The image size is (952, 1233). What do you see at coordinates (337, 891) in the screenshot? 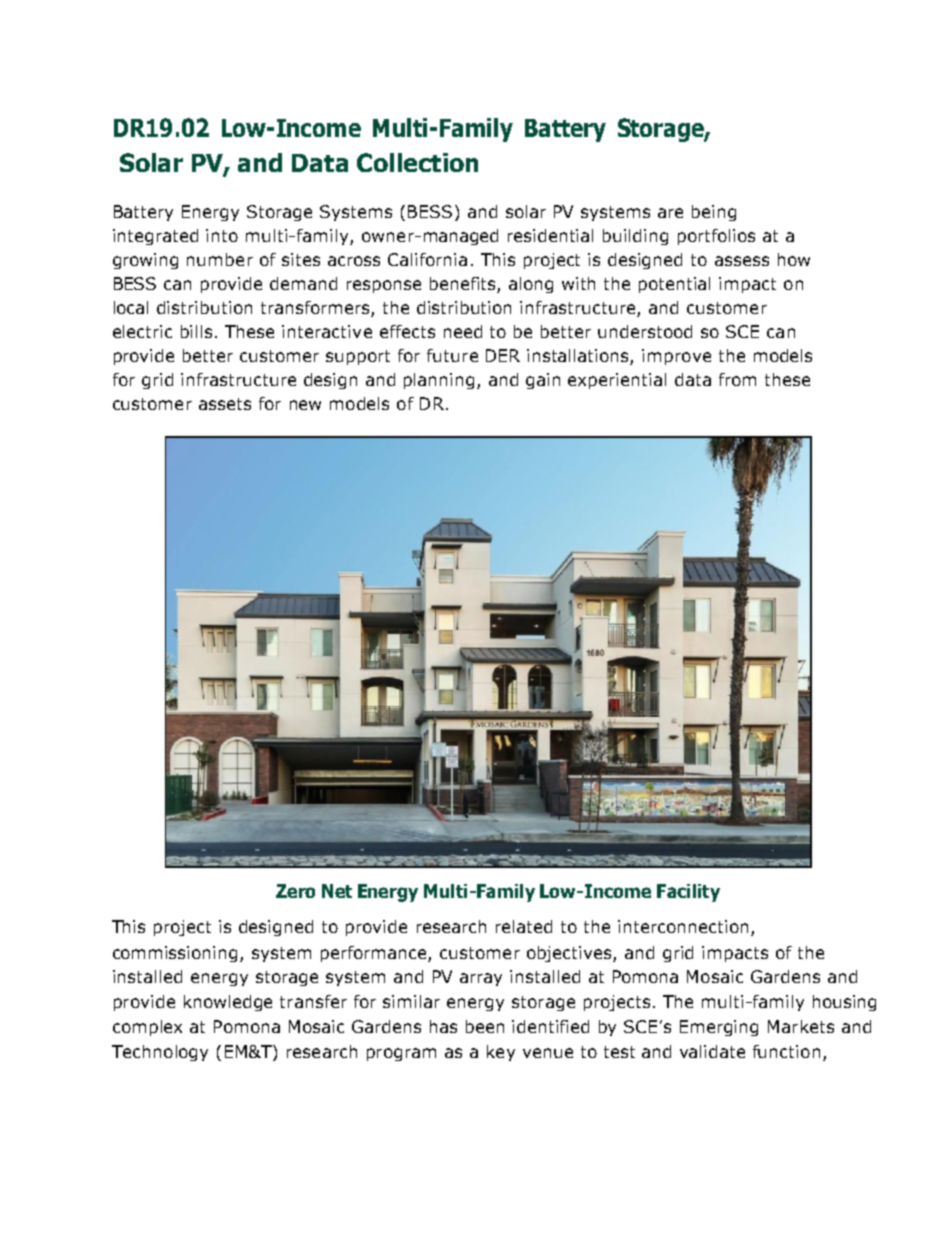
I see `Net` at bounding box center [337, 891].
